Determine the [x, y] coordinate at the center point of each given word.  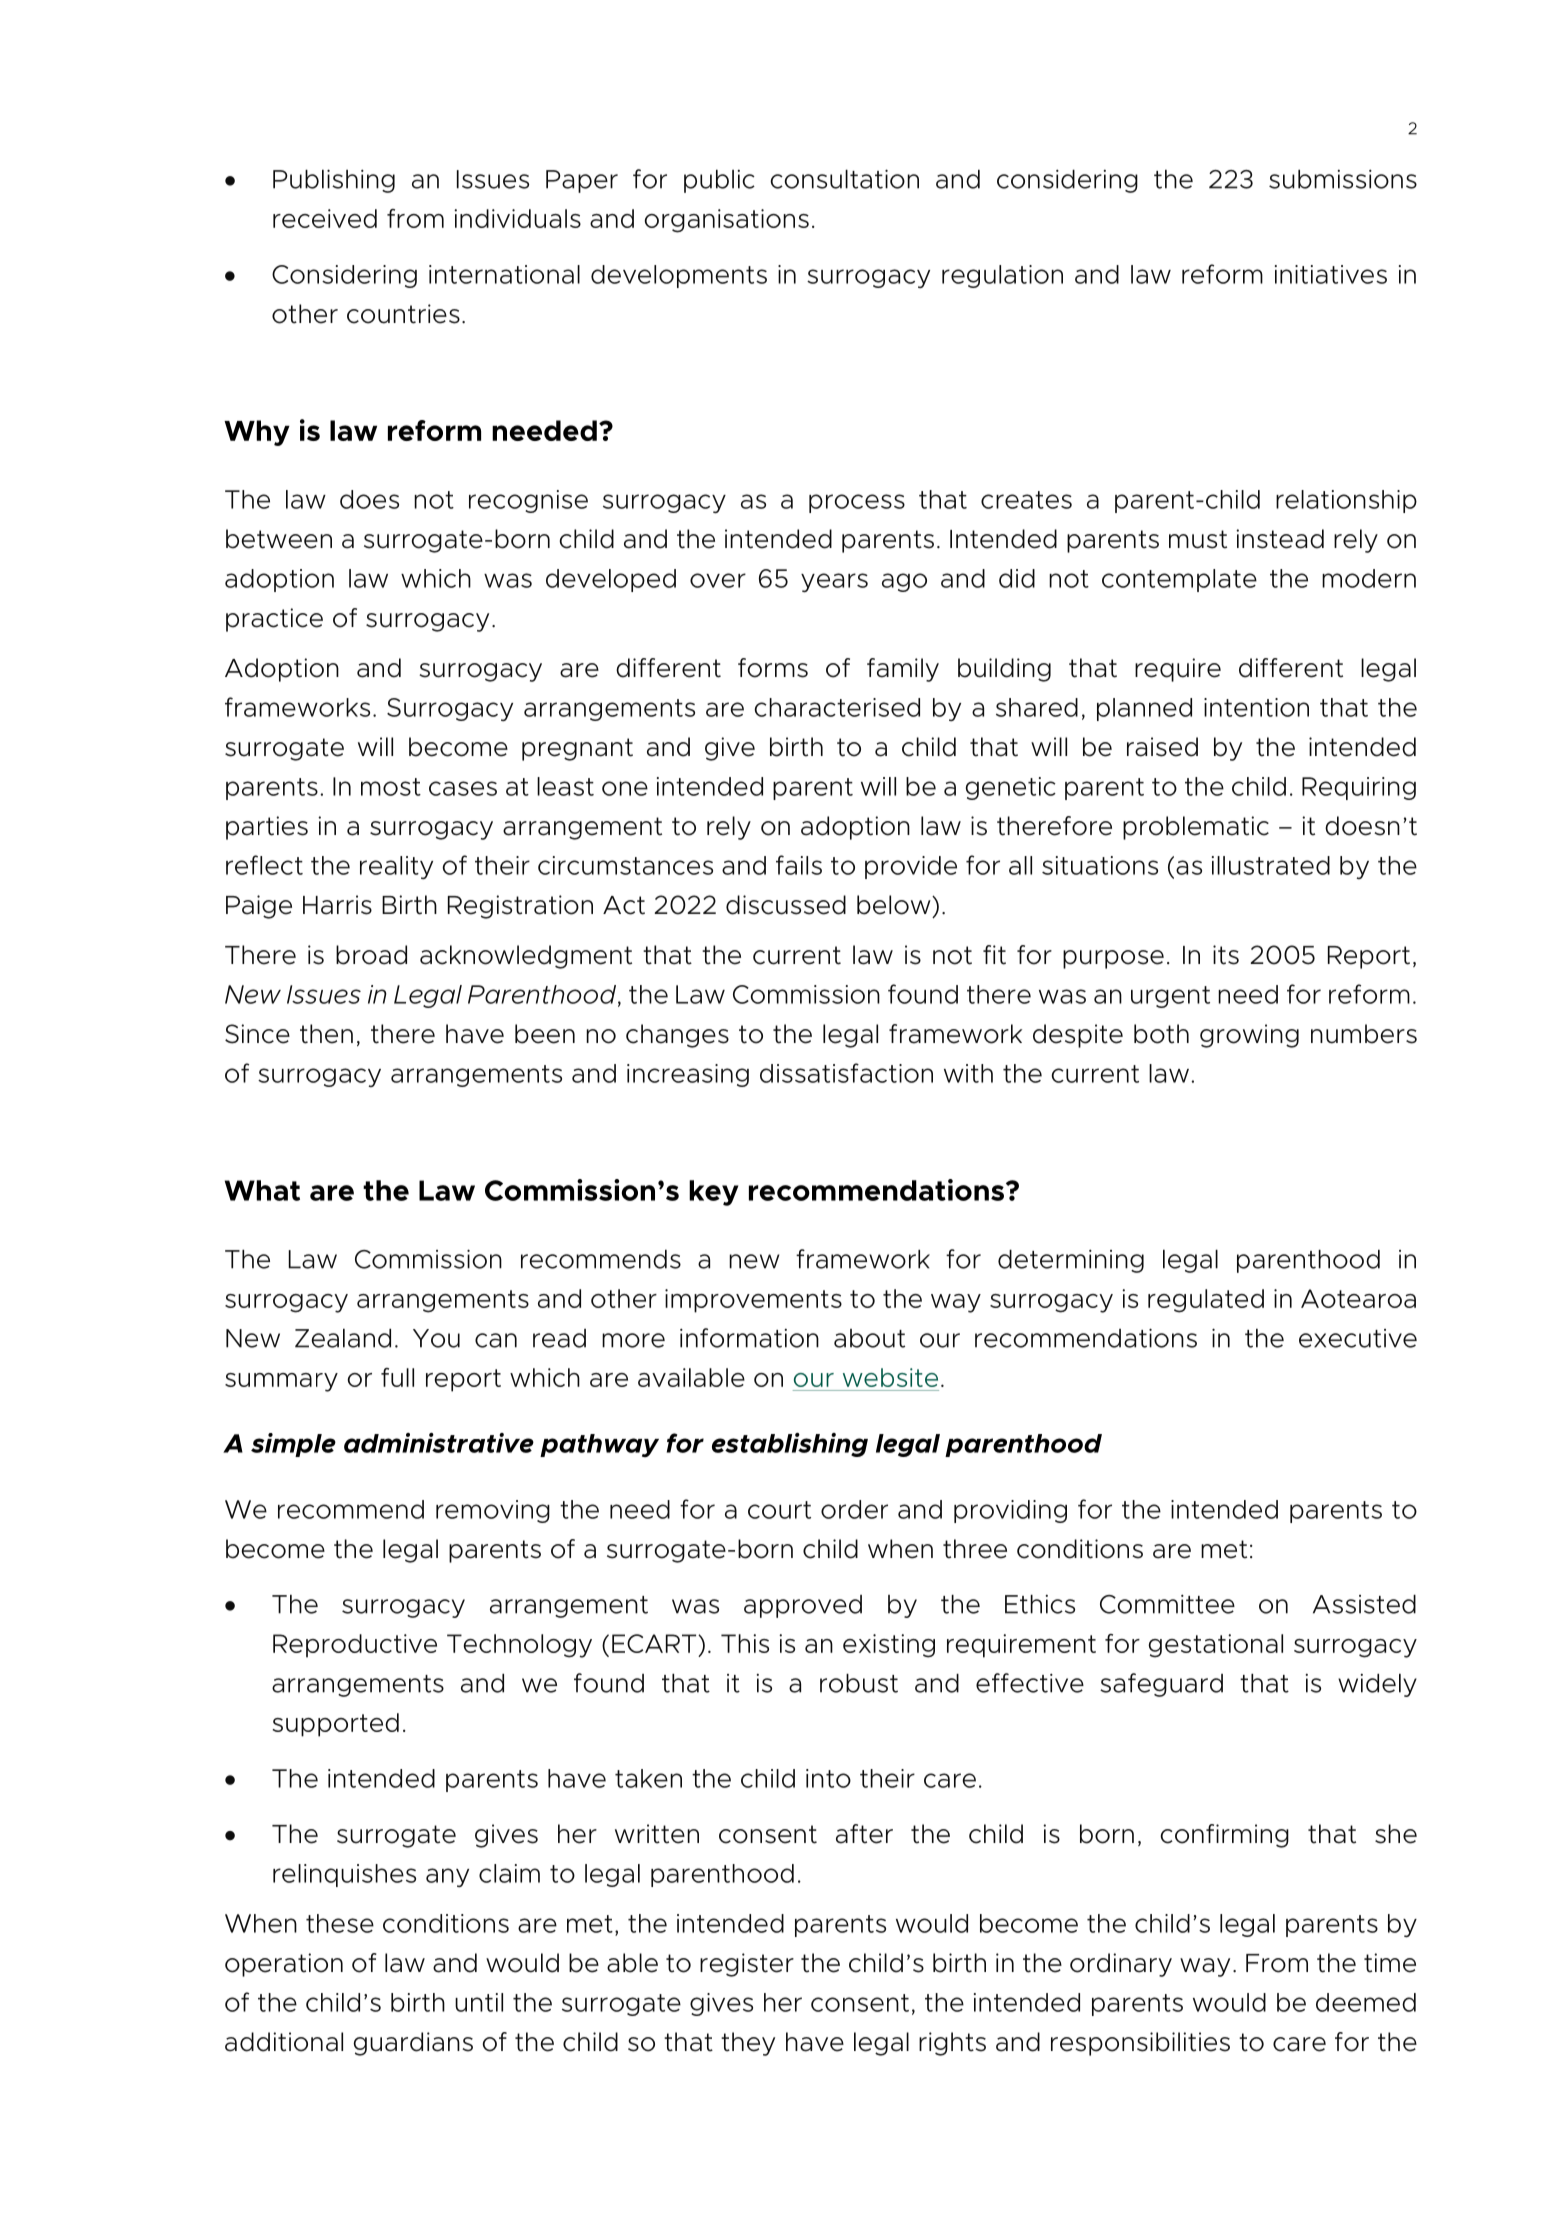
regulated [1206, 1301]
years [834, 583]
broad [371, 955]
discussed [786, 905]
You [436, 1338]
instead [1280, 539]
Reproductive [355, 1646]
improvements [753, 1301]
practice [274, 620]
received [325, 218]
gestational [1215, 1646]
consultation [844, 179]
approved [803, 1606]
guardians [413, 2044]
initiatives [1331, 274]
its [1226, 955]
